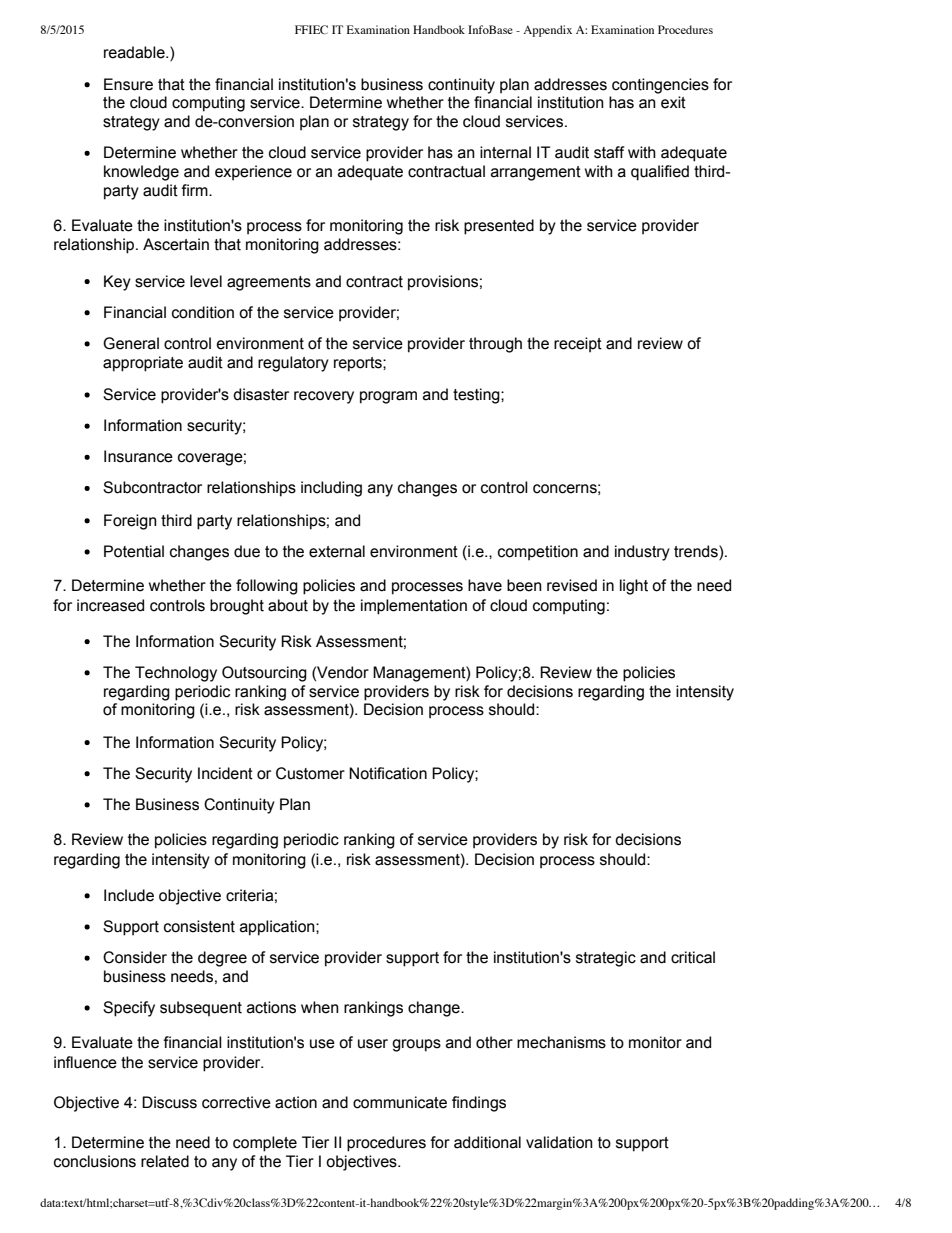 The image size is (952, 1233). Describe the element at coordinates (388, 397) in the screenshot. I see `program` at that location.
